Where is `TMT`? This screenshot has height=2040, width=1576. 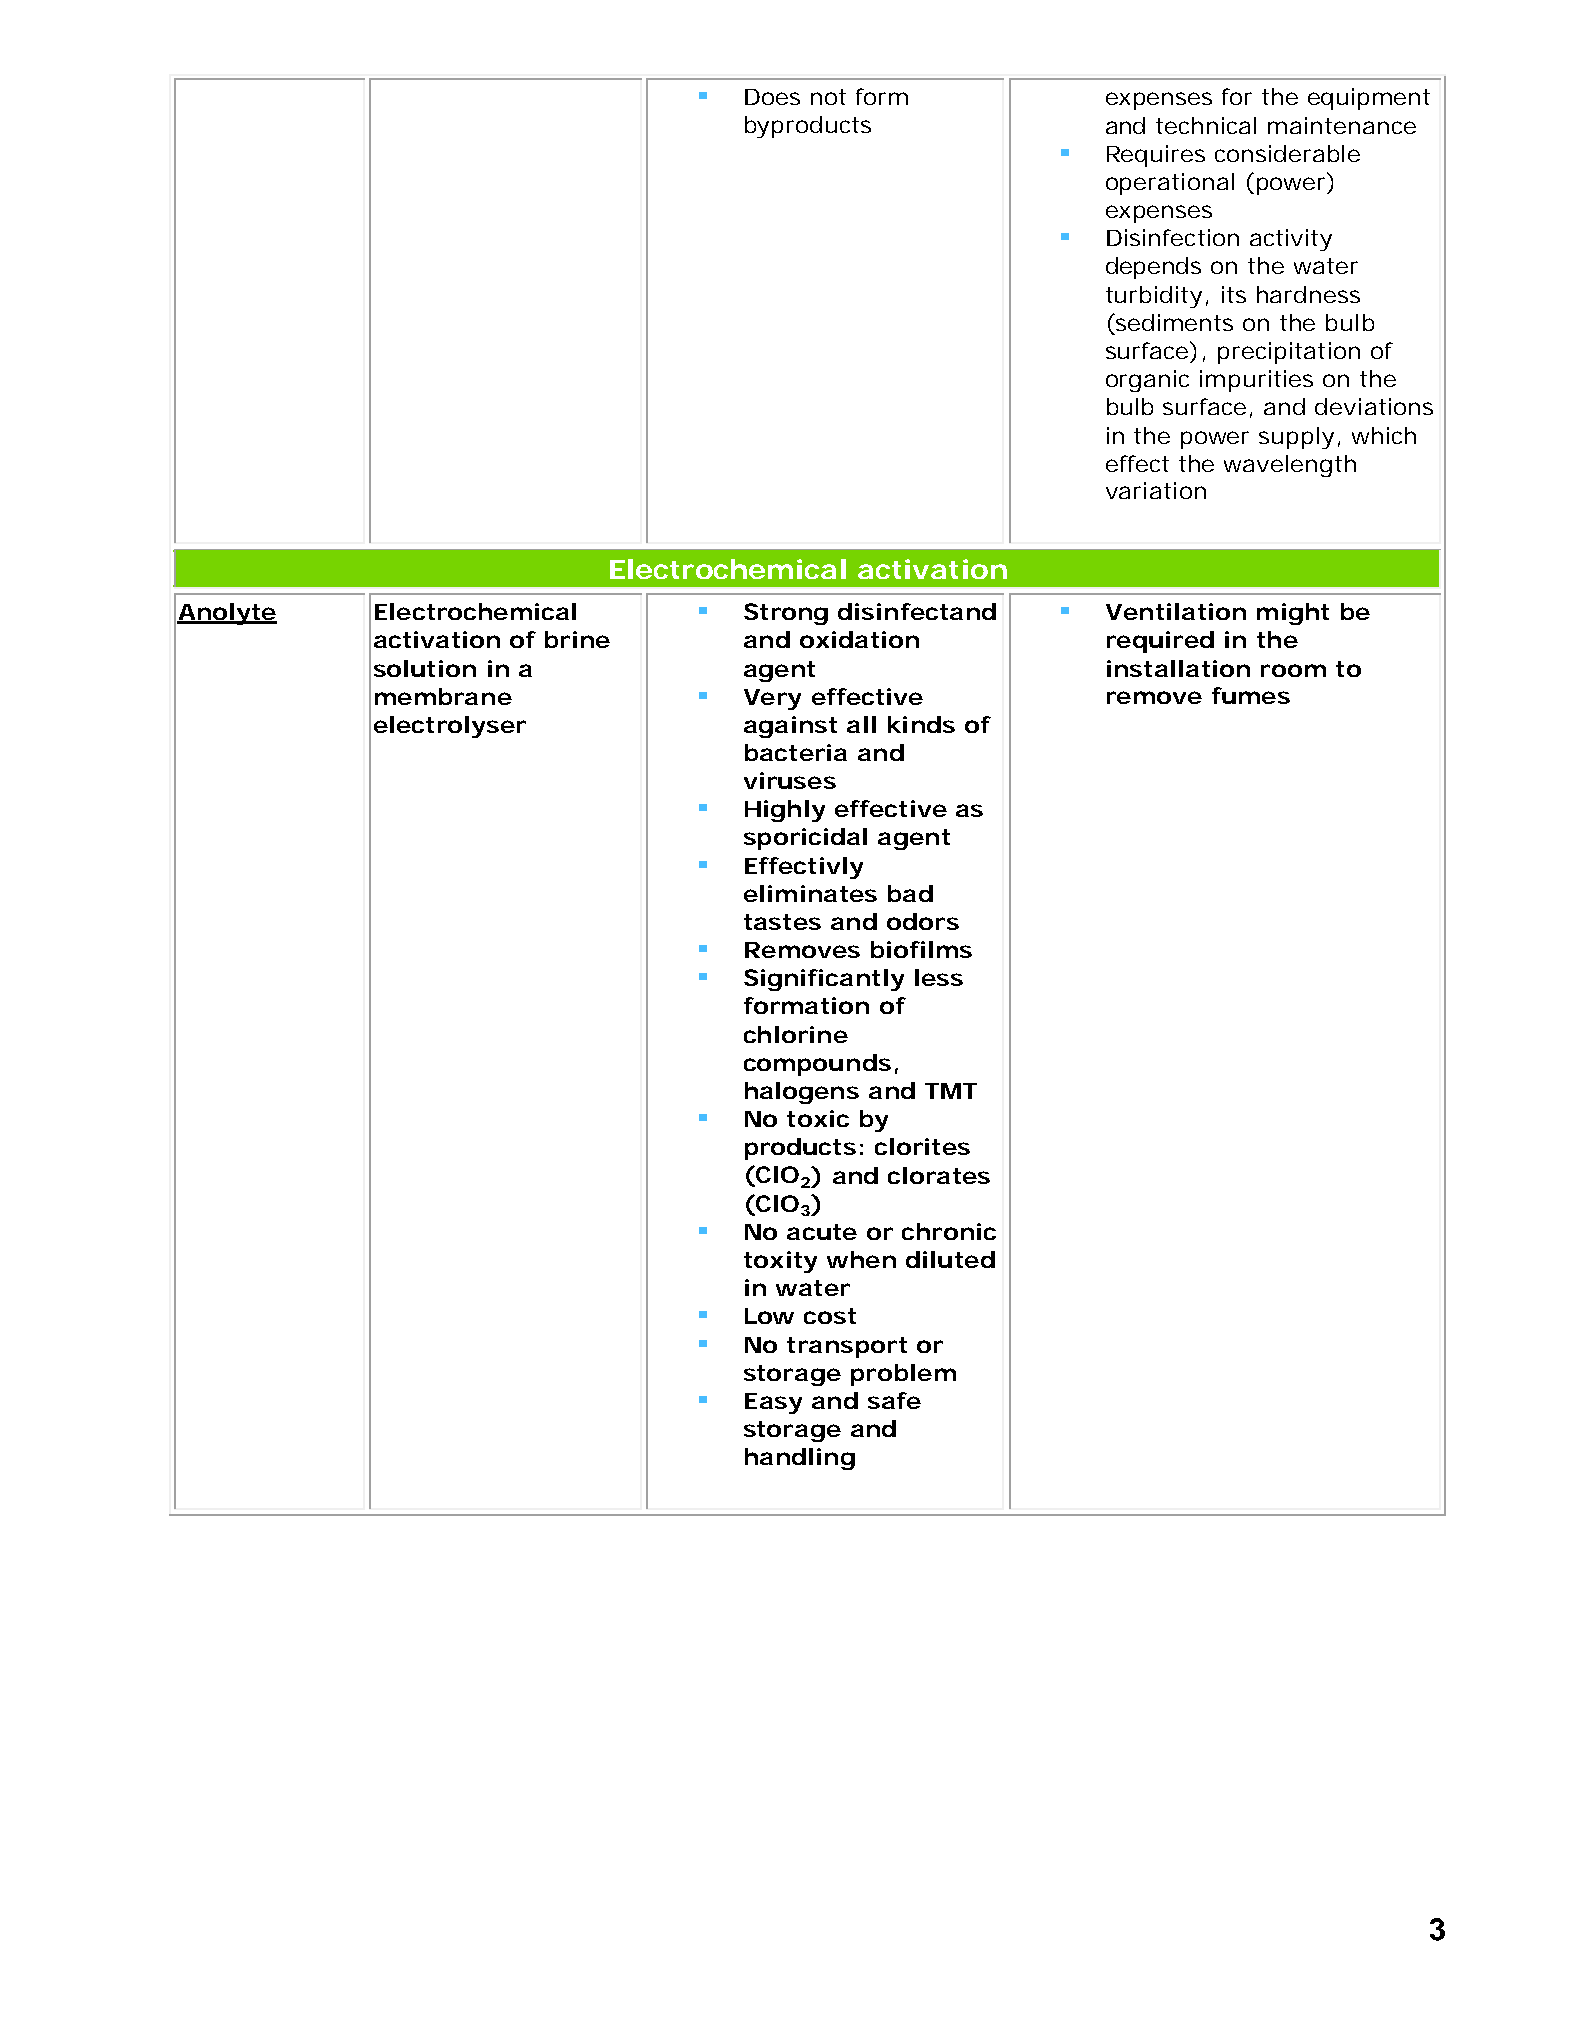
TMT is located at coordinates (951, 1091).
